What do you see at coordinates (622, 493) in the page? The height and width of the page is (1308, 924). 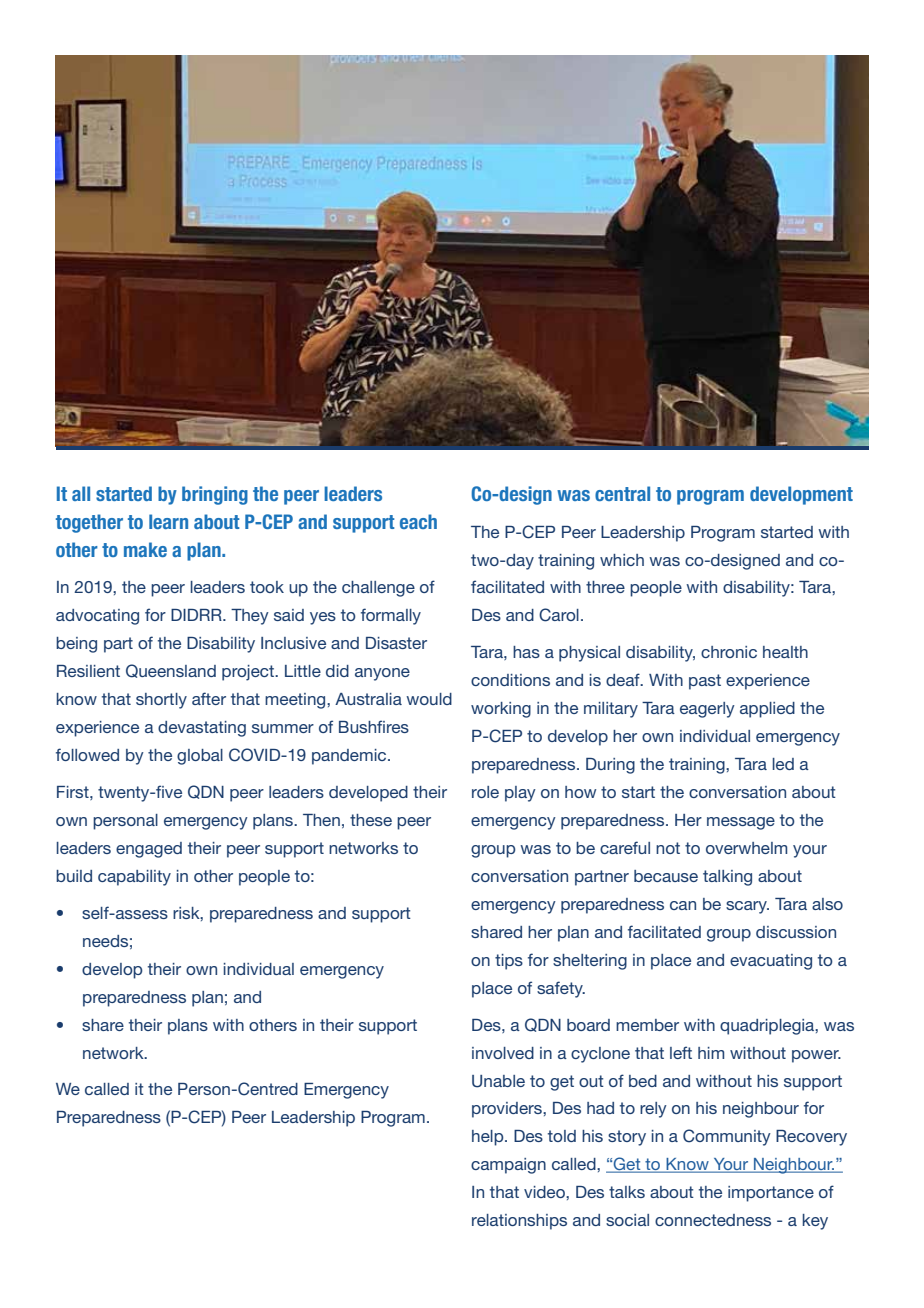 I see `central` at bounding box center [622, 493].
